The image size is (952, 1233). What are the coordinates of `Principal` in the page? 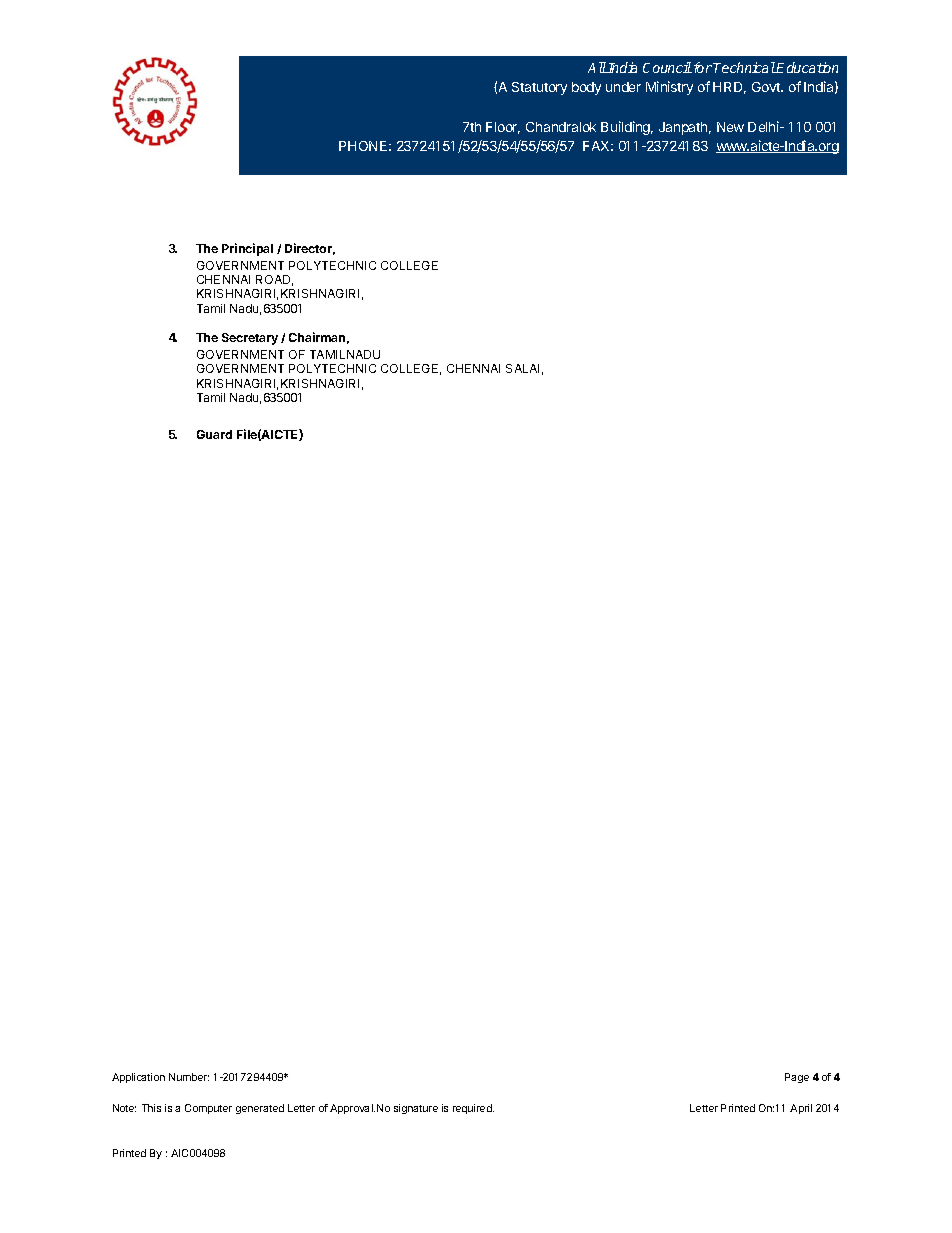 It's located at (247, 249).
